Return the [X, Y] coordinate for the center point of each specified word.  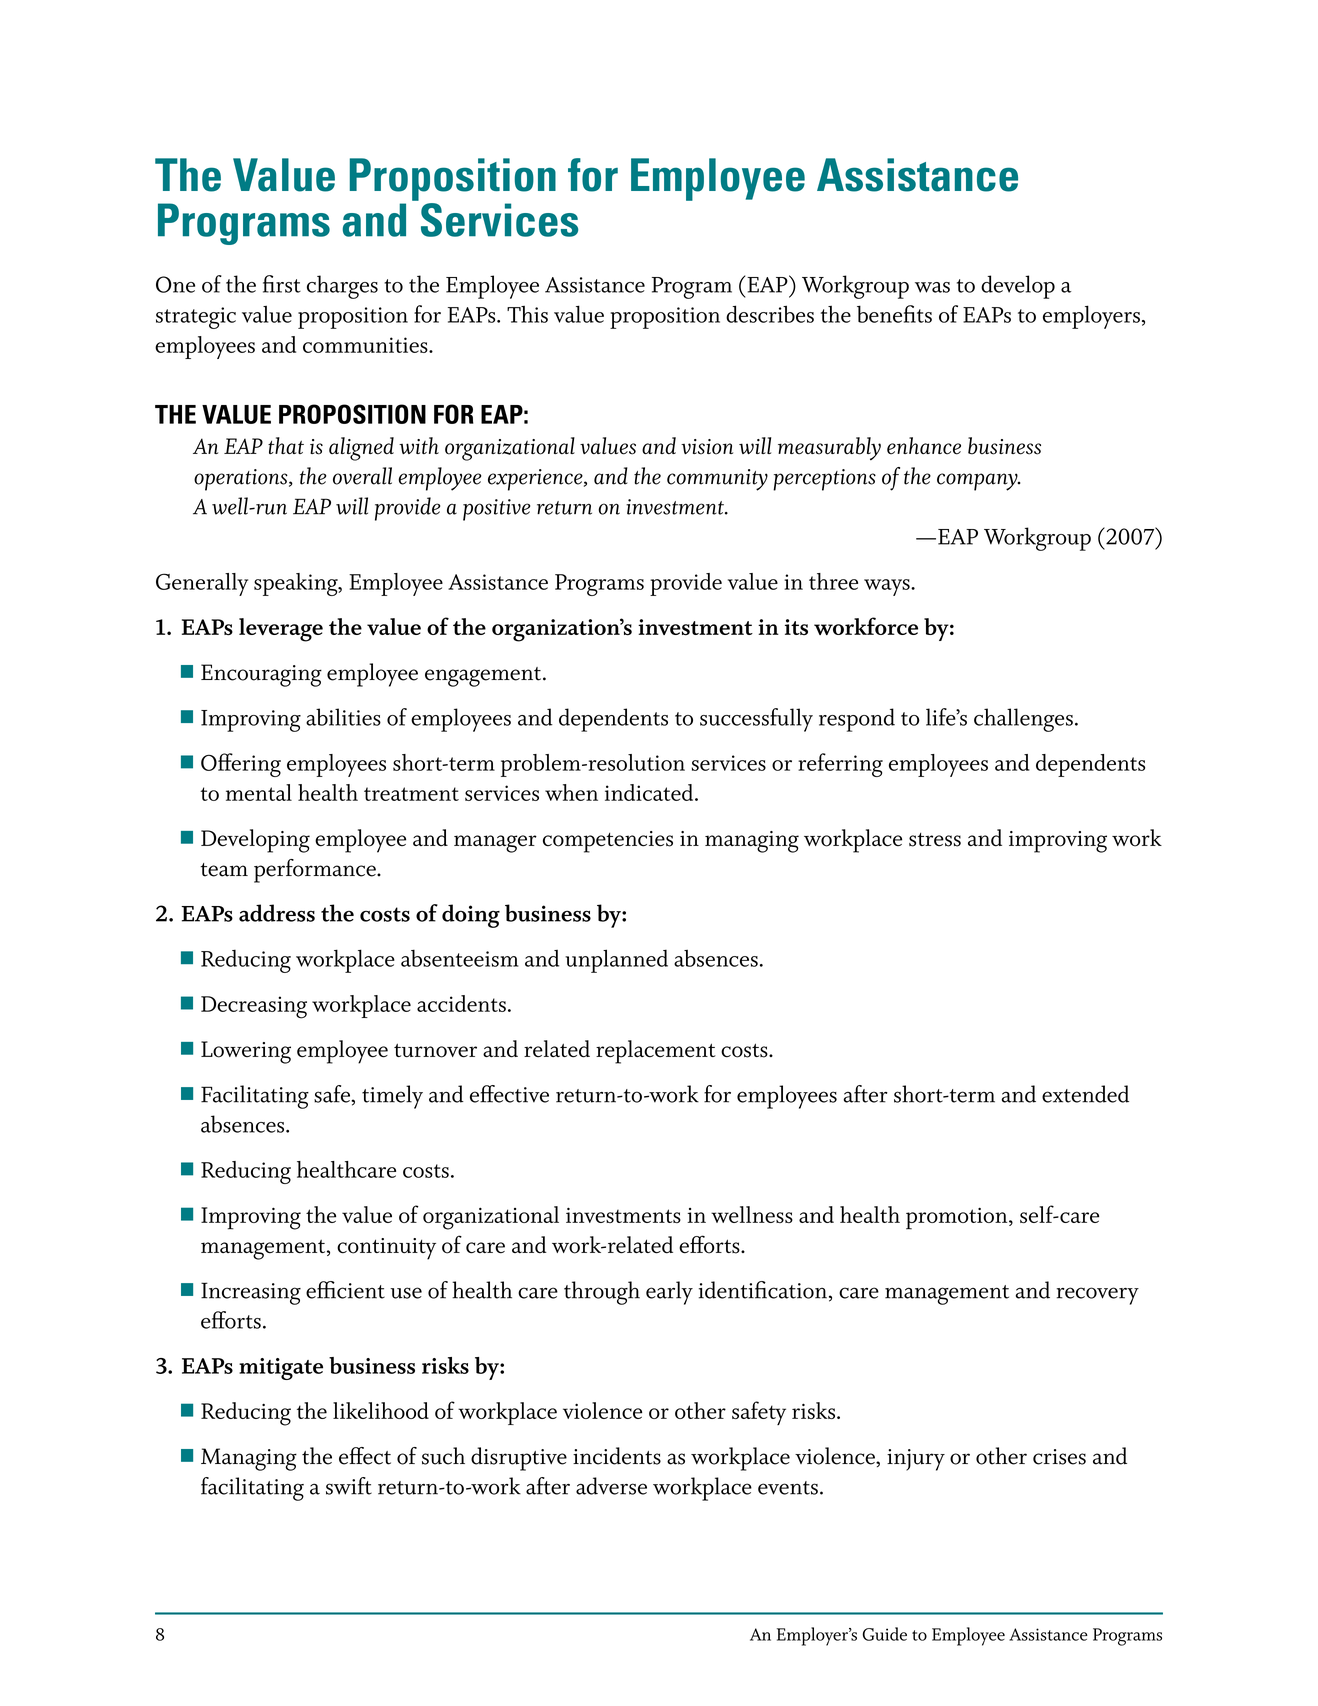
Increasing [251, 1293]
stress [935, 840]
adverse [611, 1486]
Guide [884, 1634]
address [277, 913]
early [669, 1293]
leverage [281, 630]
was [932, 287]
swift [349, 1486]
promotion [958, 1218]
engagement [484, 677]
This [527, 314]
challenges [1023, 720]
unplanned [616, 961]
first [282, 284]
